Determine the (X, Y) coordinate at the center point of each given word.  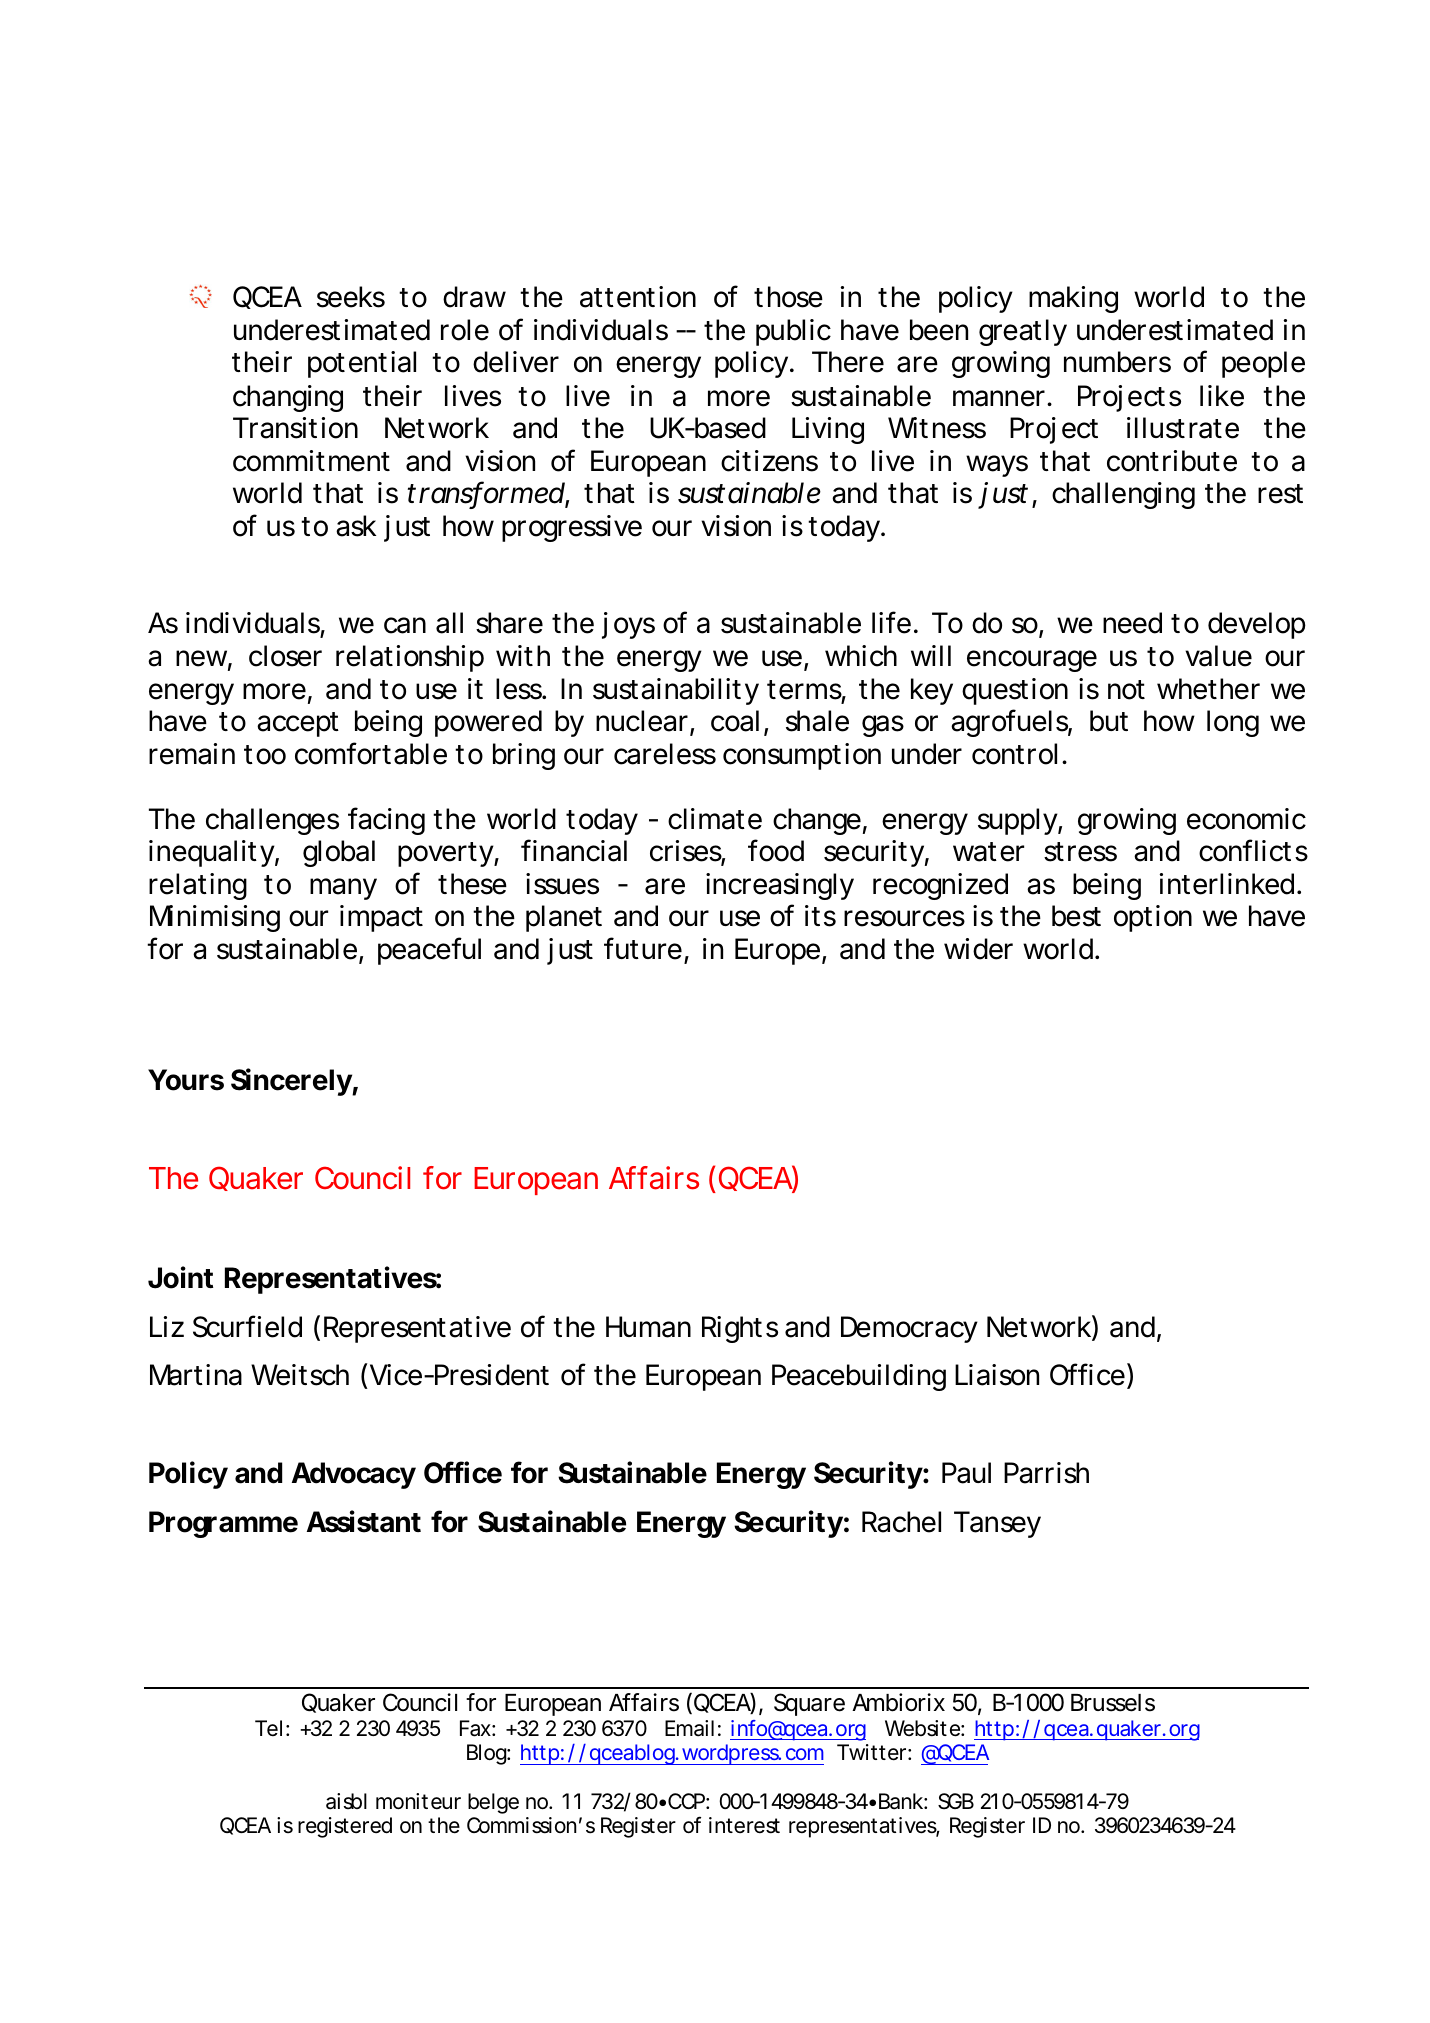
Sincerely (292, 1082)
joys (628, 625)
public (793, 332)
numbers (1117, 362)
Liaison (997, 1375)
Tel (268, 1728)
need (1132, 623)
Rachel (901, 1522)
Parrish (1046, 1473)
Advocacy (354, 1475)
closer (285, 656)
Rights (740, 1329)
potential (362, 364)
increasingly (780, 886)
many (343, 889)
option (1153, 918)
